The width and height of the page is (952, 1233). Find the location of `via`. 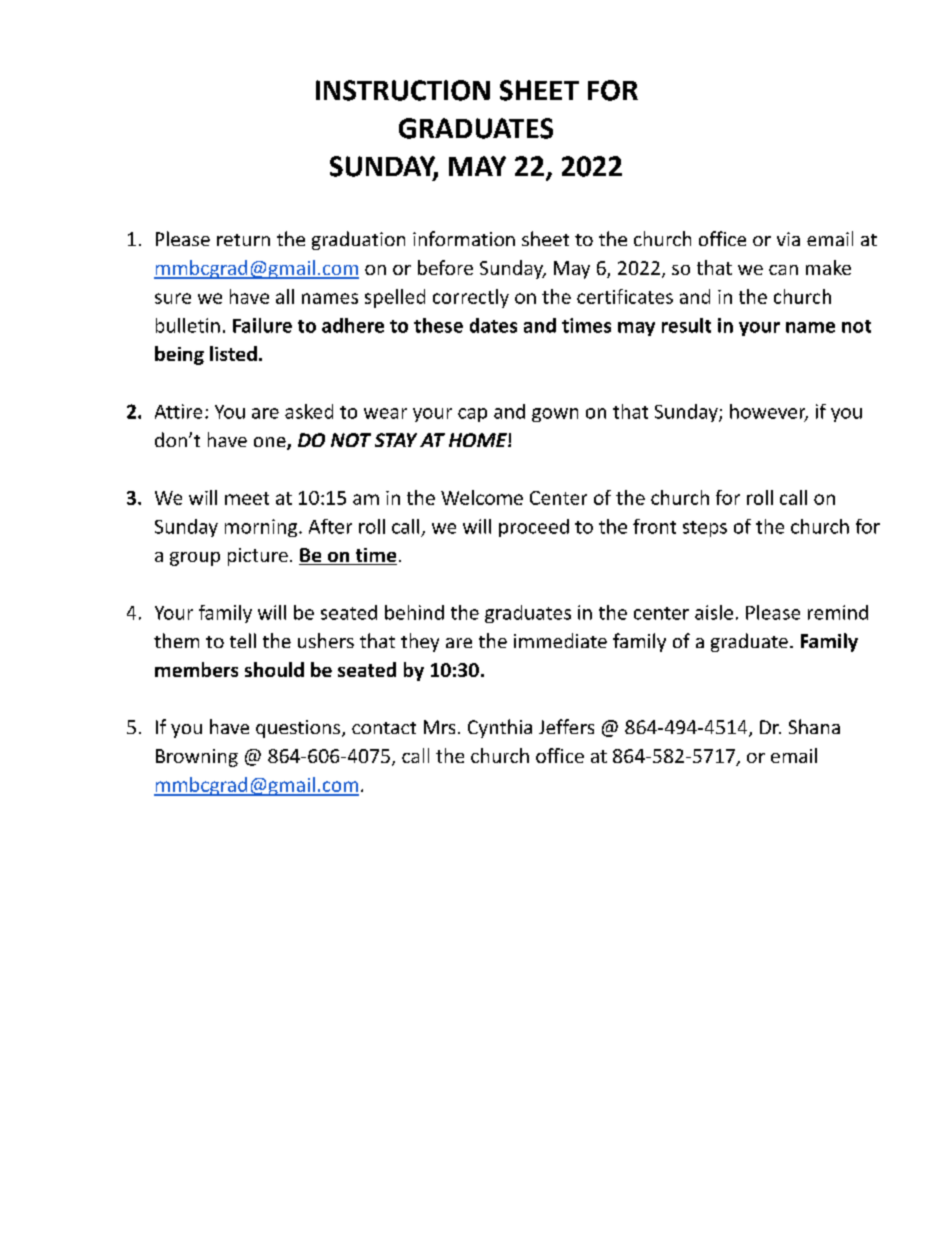

via is located at coordinates (788, 239).
